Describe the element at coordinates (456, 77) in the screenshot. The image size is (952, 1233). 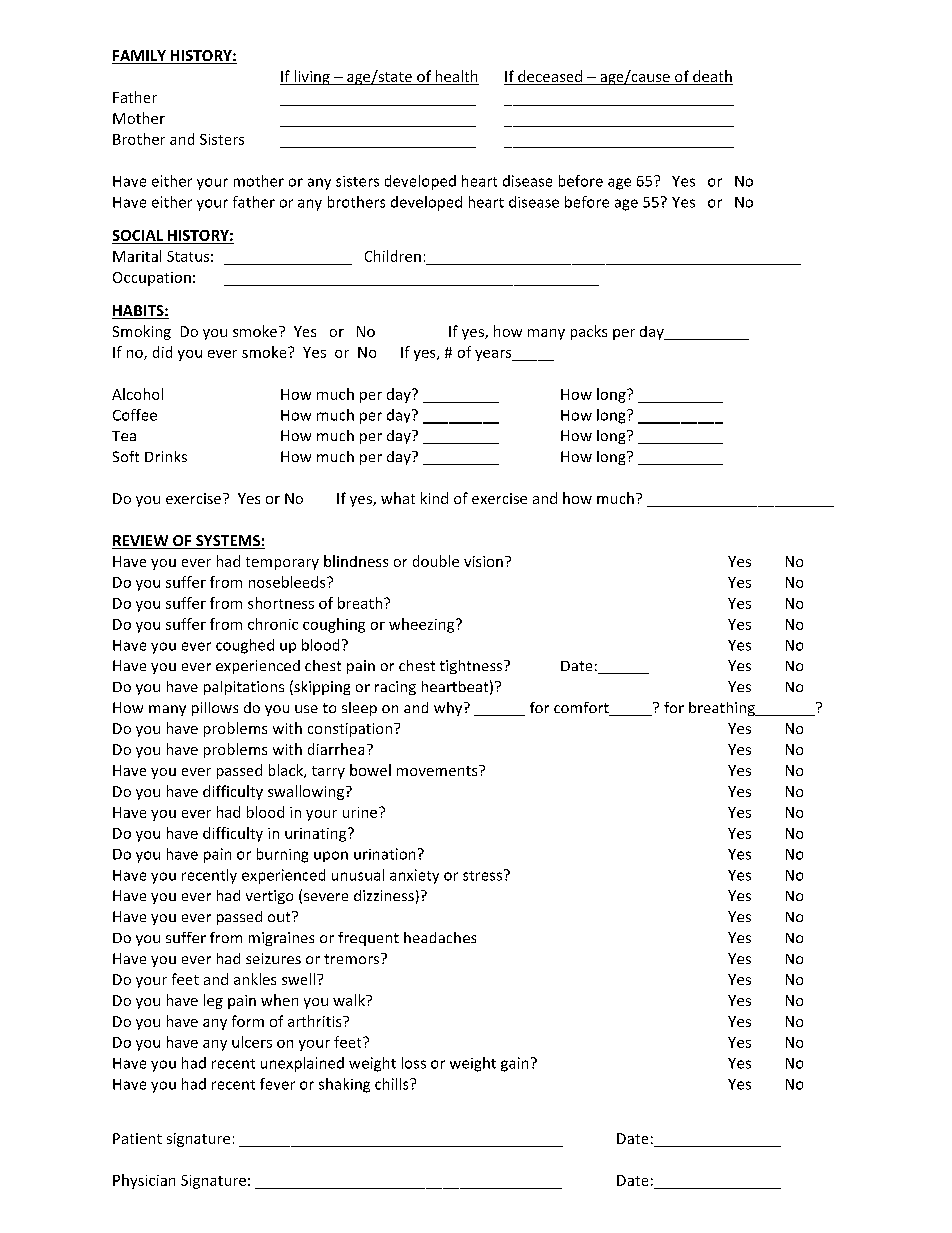
I see `health` at that location.
